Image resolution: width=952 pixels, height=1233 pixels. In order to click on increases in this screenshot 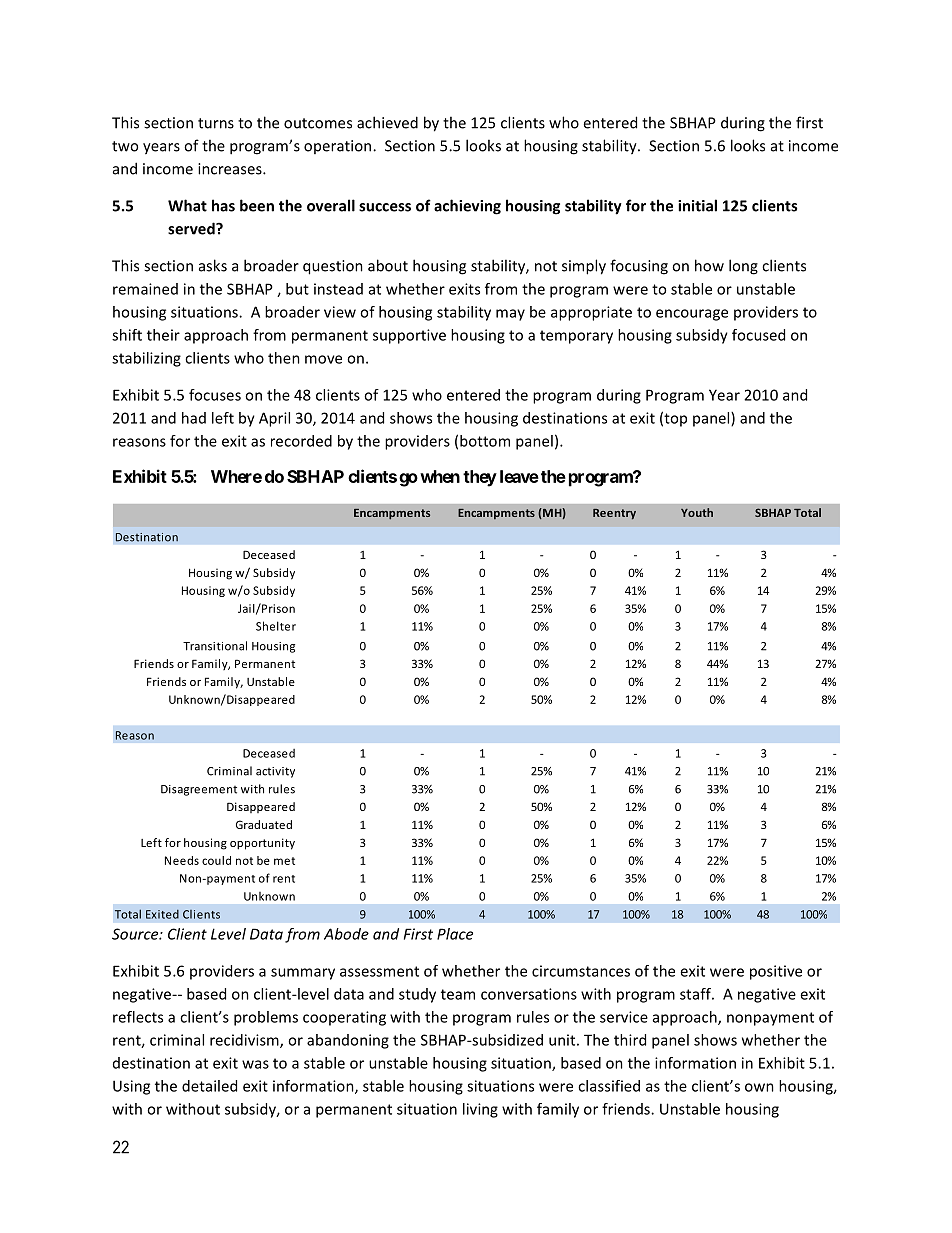, I will do `click(231, 169)`.
